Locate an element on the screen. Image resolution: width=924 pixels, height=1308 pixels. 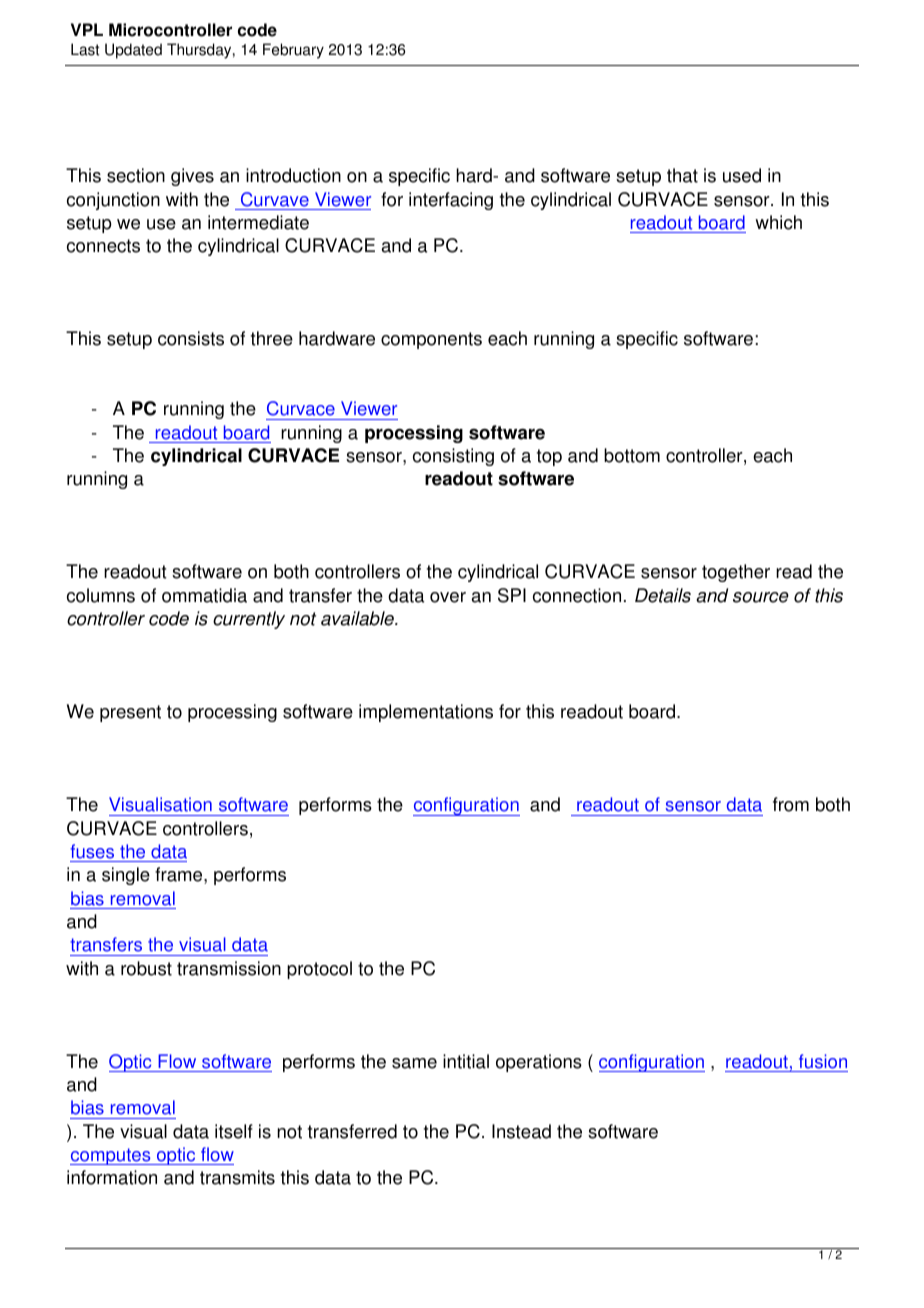
from is located at coordinates (791, 804).
